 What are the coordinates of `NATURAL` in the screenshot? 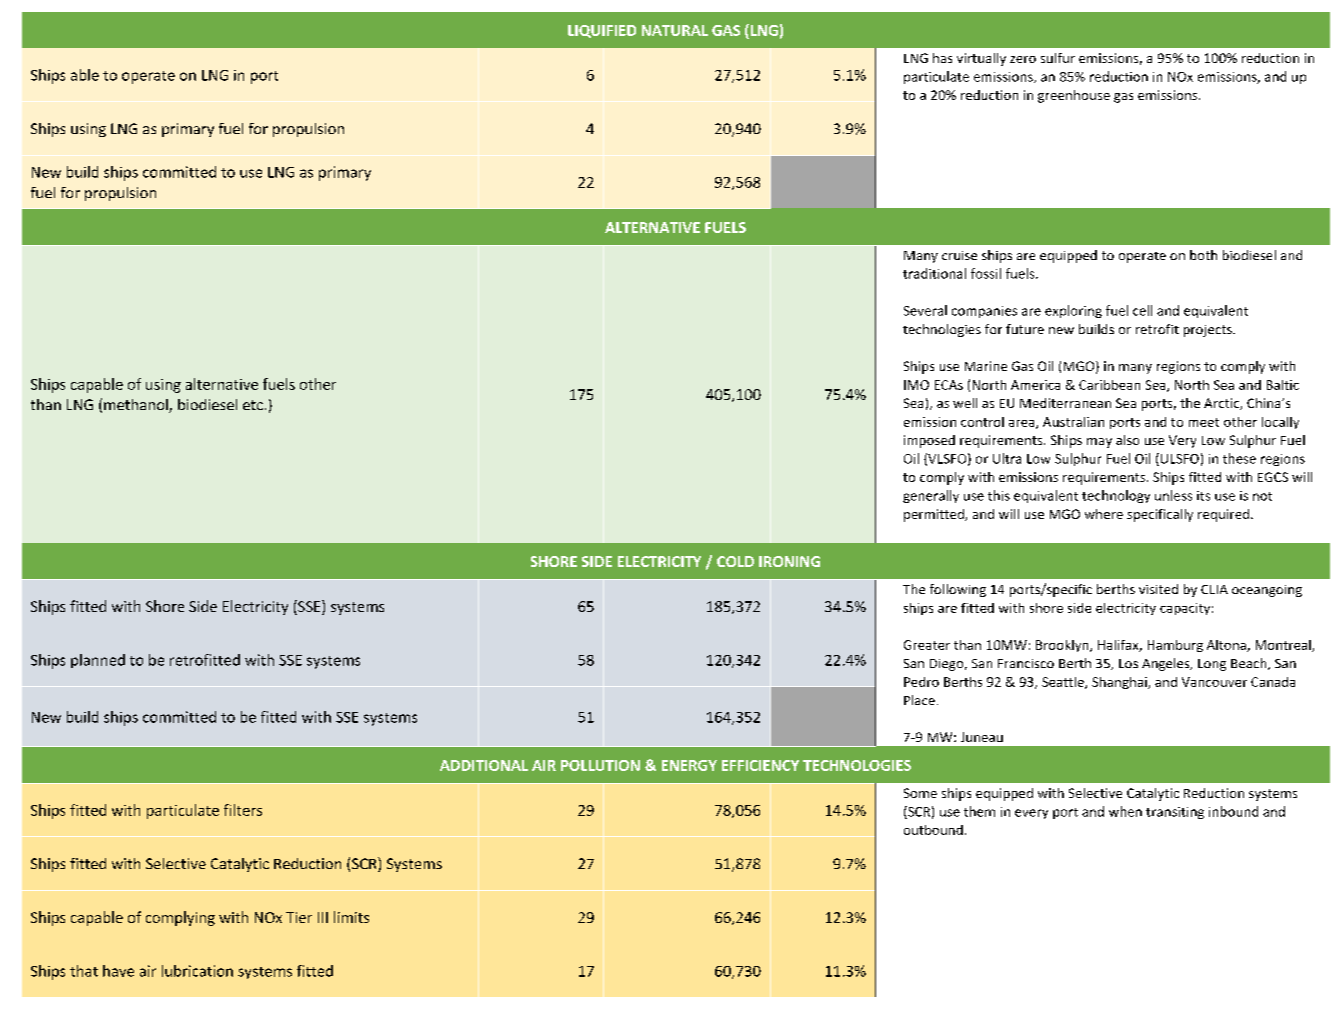 It's located at (675, 30).
